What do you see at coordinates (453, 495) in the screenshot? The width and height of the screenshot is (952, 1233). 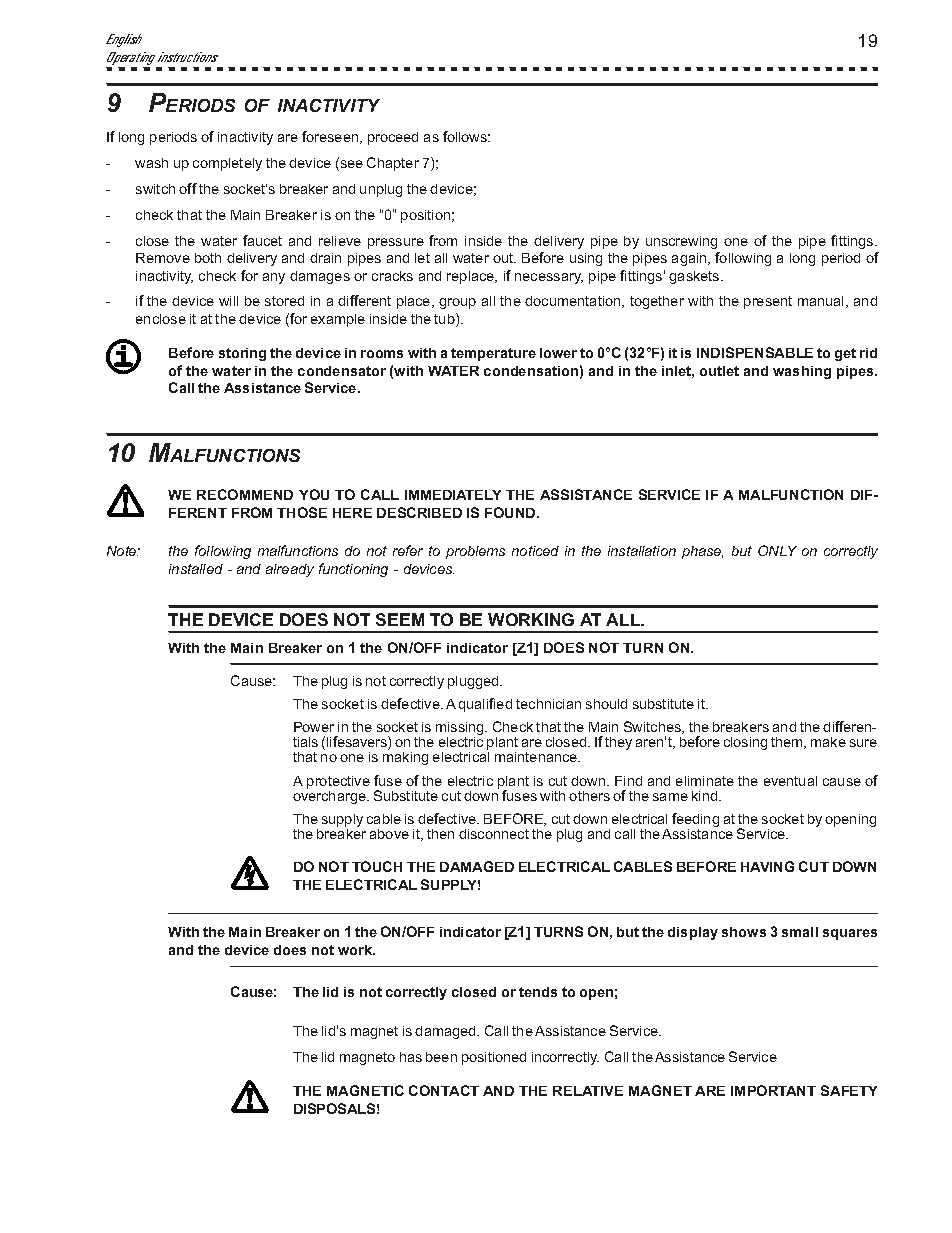 I see `IMMEDIATELY` at bounding box center [453, 495].
